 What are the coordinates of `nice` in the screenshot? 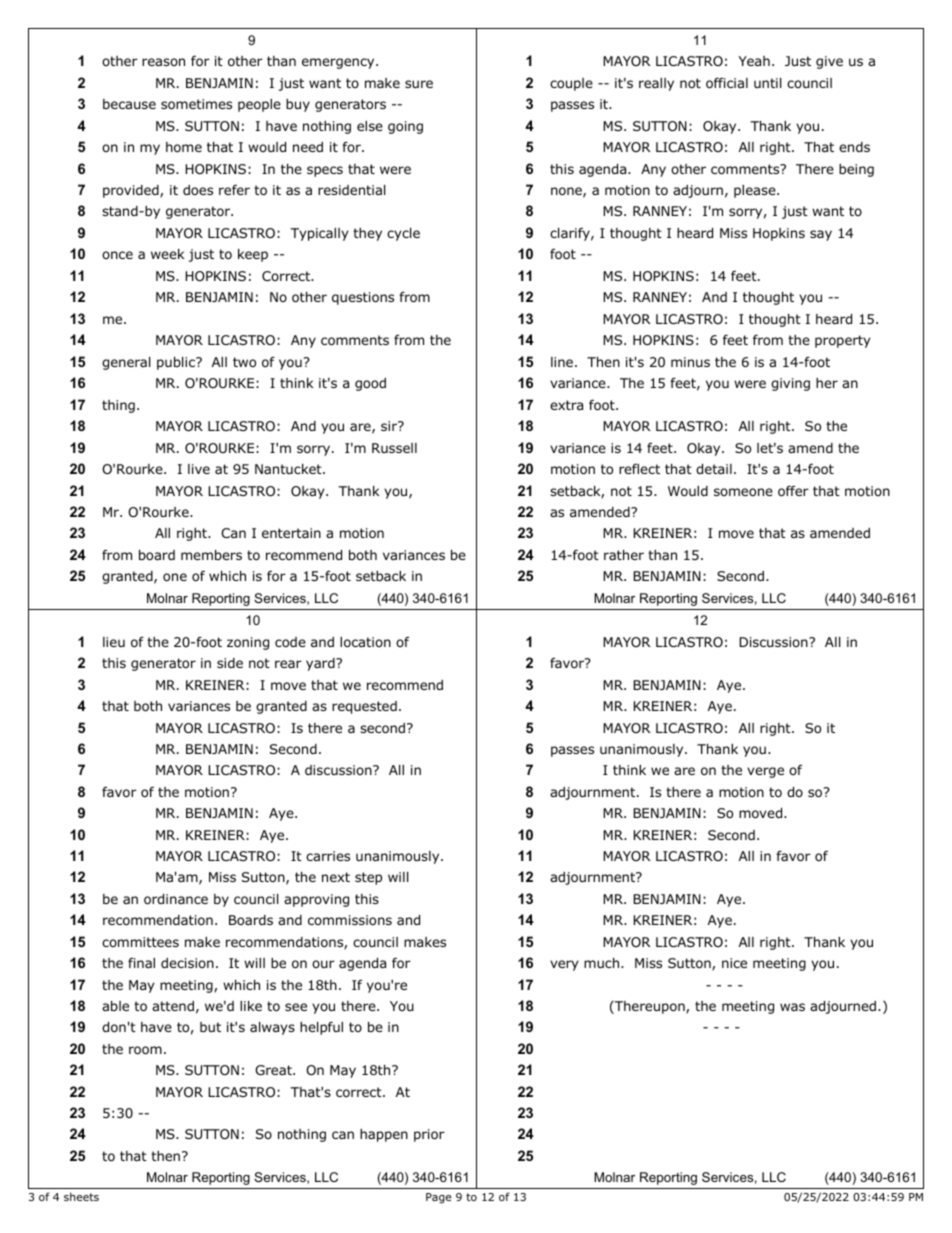 It's located at (734, 963).
